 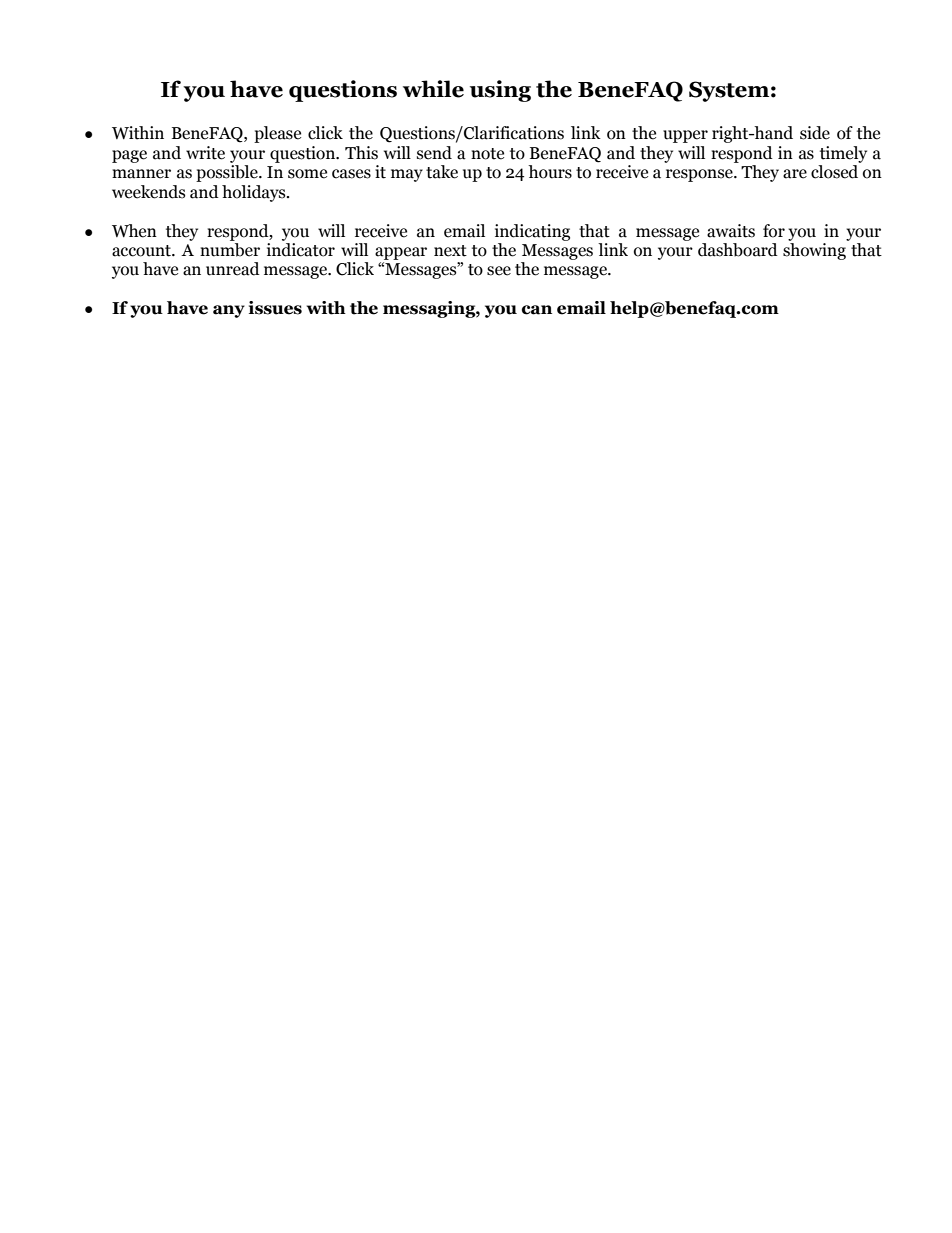 I want to click on side, so click(x=815, y=133).
